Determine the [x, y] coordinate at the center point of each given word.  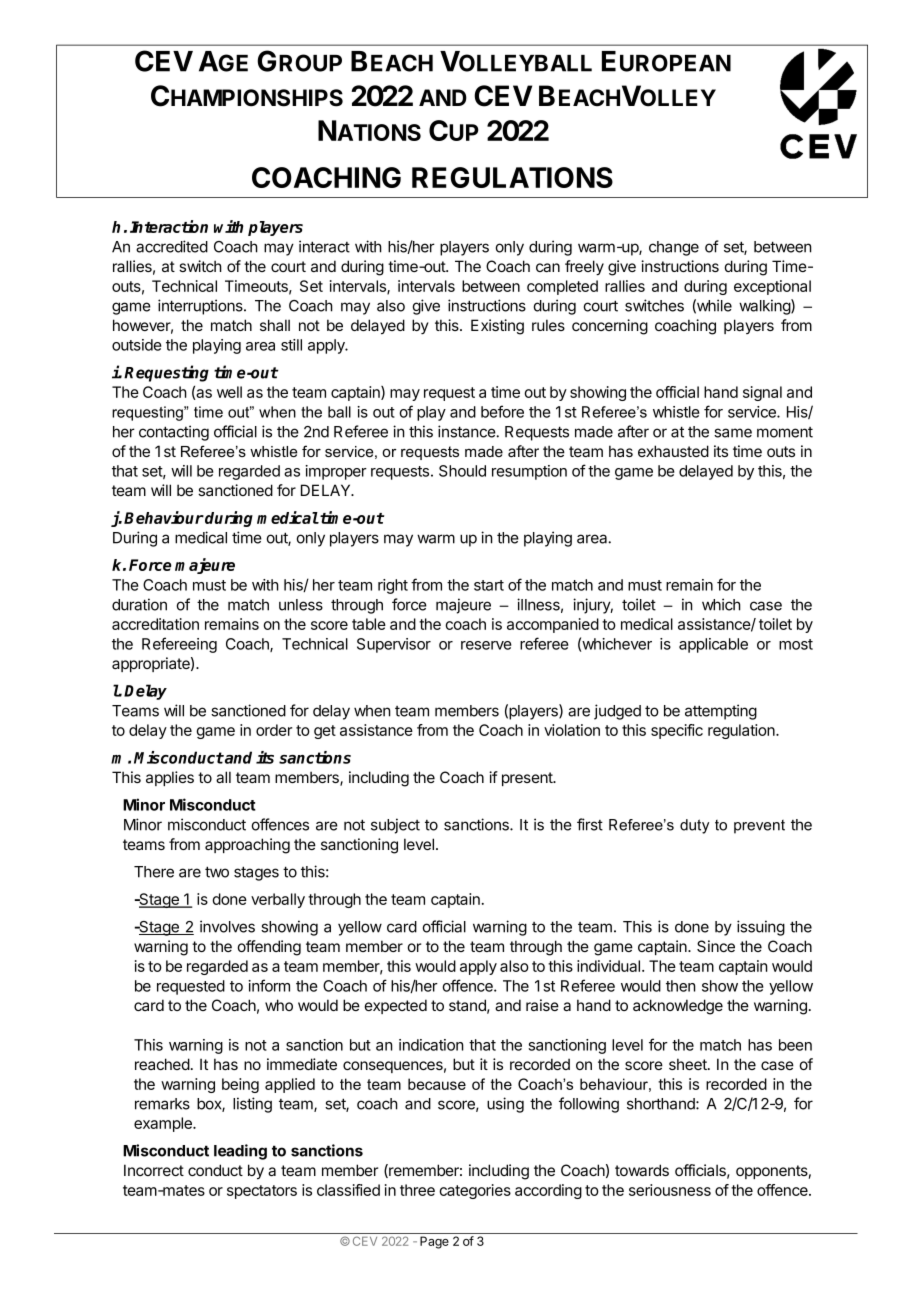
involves [227, 926]
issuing [761, 928]
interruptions [201, 307]
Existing [497, 327]
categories [475, 1191]
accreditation [155, 624]
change [674, 248]
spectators [262, 1192]
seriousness [670, 1190]
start [489, 585]
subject [395, 826]
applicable [713, 645]
